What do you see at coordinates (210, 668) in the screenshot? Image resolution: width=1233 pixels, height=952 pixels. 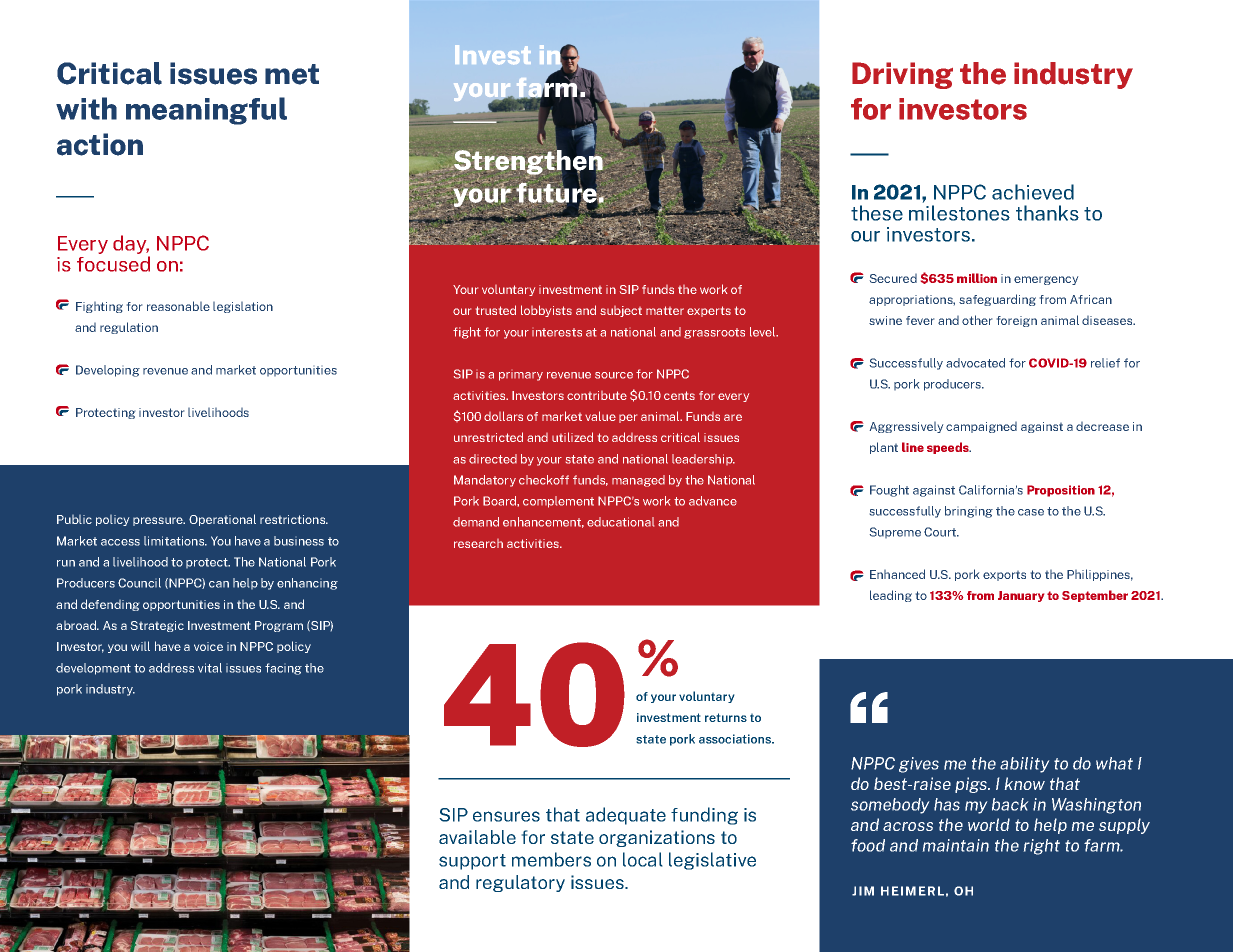 I see `vital` at bounding box center [210, 668].
